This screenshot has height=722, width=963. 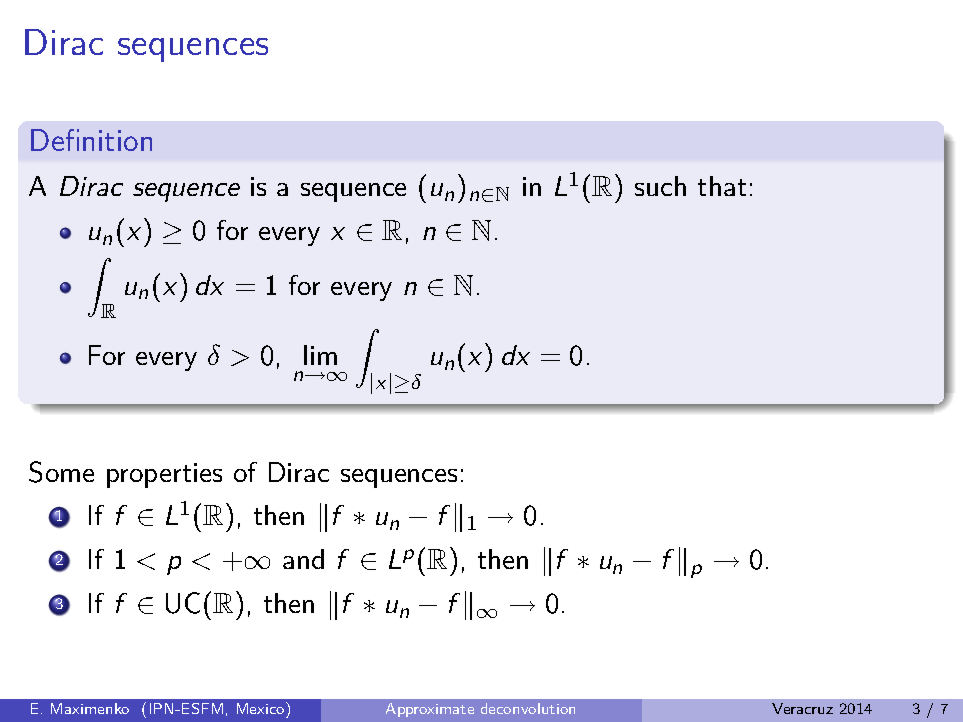 What do you see at coordinates (61, 472) in the screenshot?
I see `Some` at bounding box center [61, 472].
